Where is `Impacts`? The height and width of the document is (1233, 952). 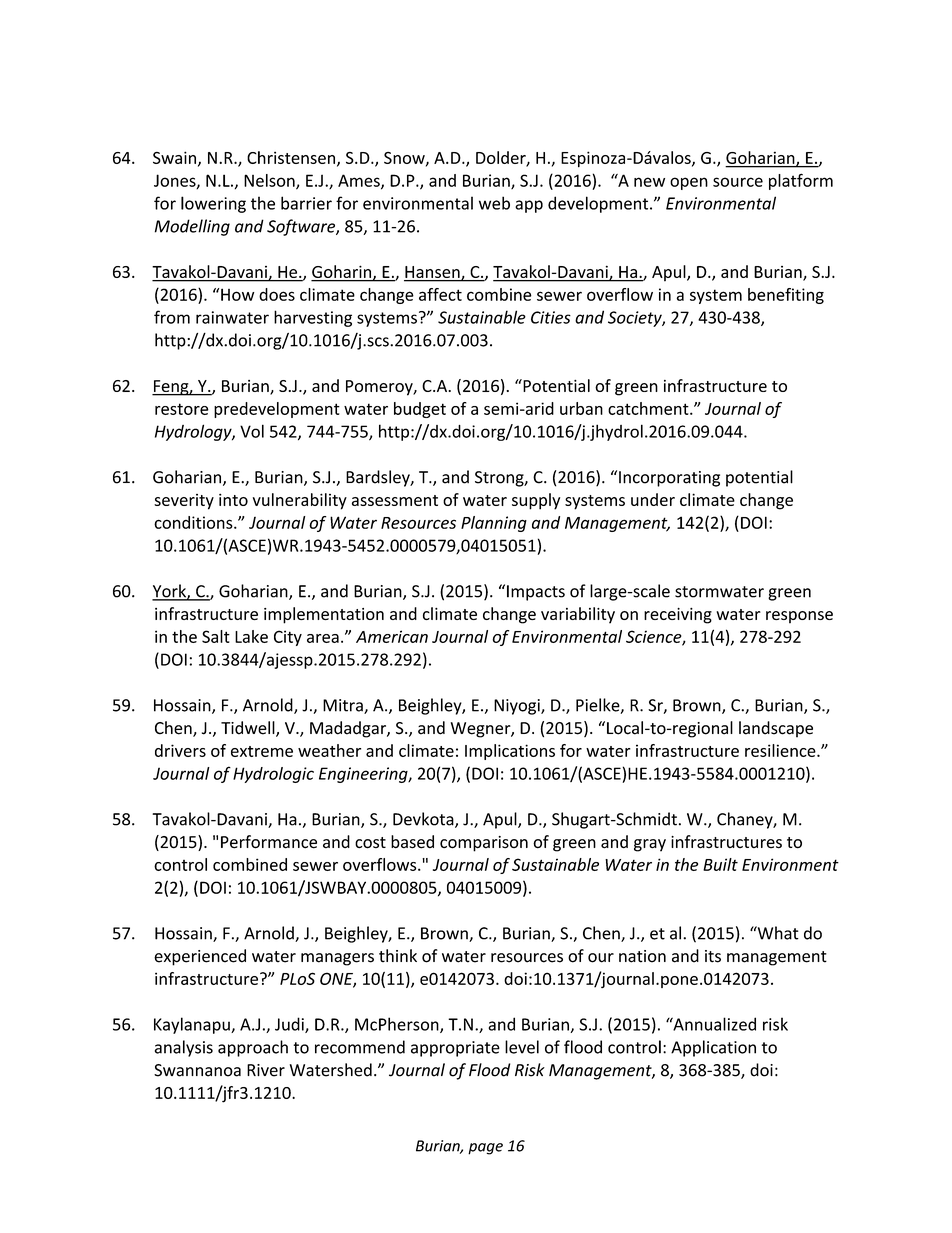
Impacts is located at coordinates (536, 593).
